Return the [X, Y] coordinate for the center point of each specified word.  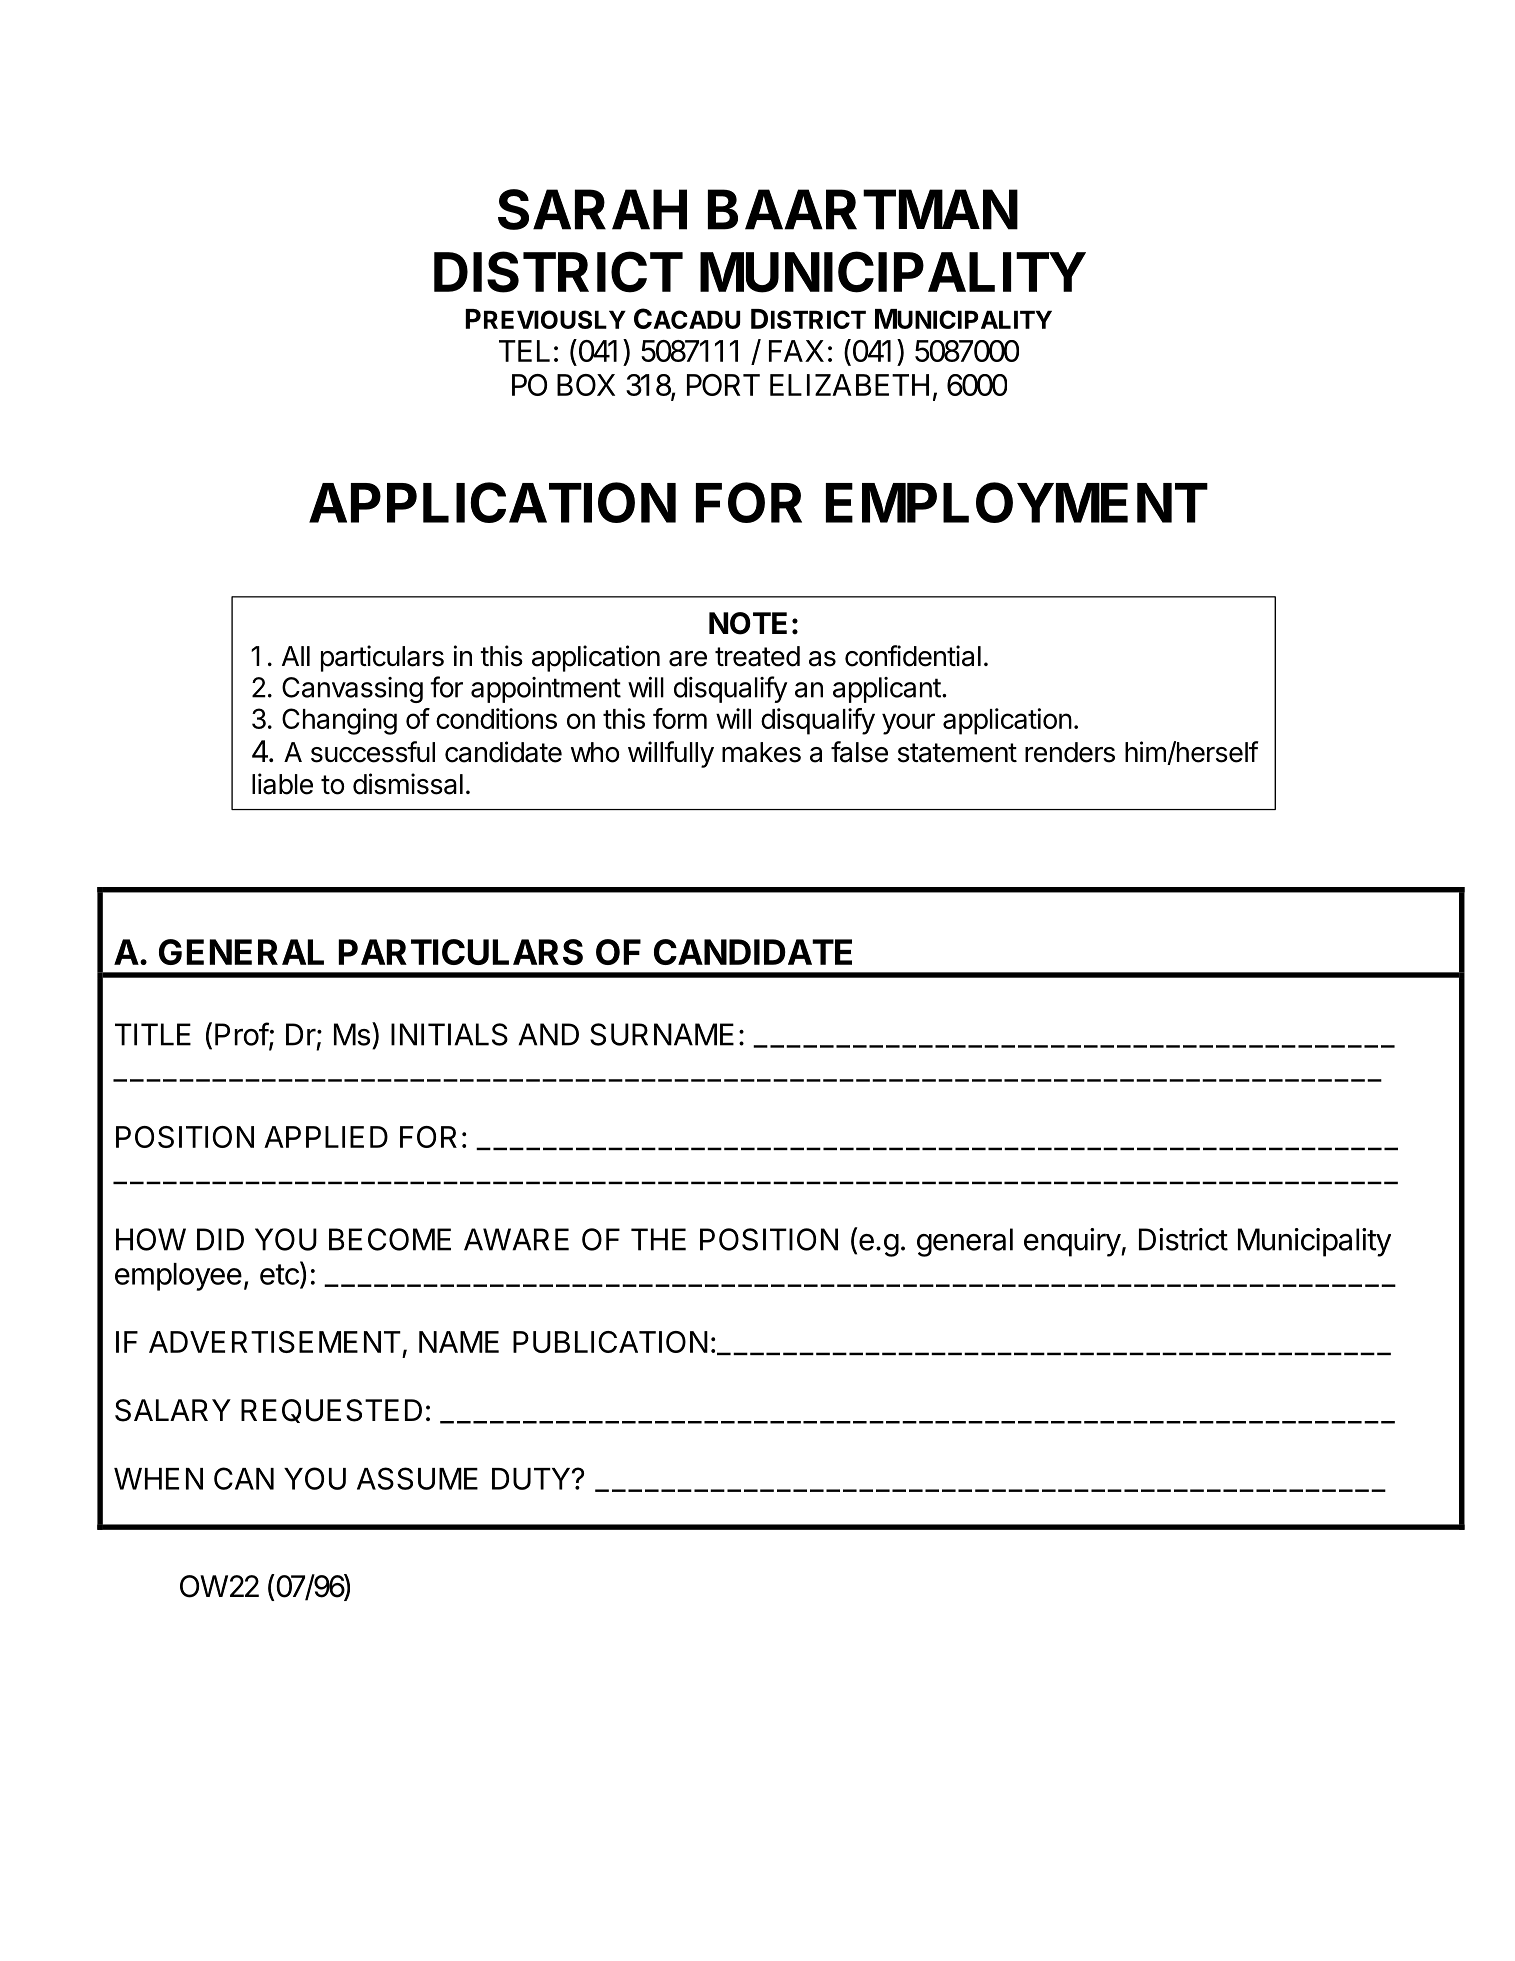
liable [282, 784]
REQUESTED [331, 1411]
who [595, 752]
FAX [796, 351]
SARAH [592, 209]
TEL [524, 351]
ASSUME [417, 1478]
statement [957, 753]
